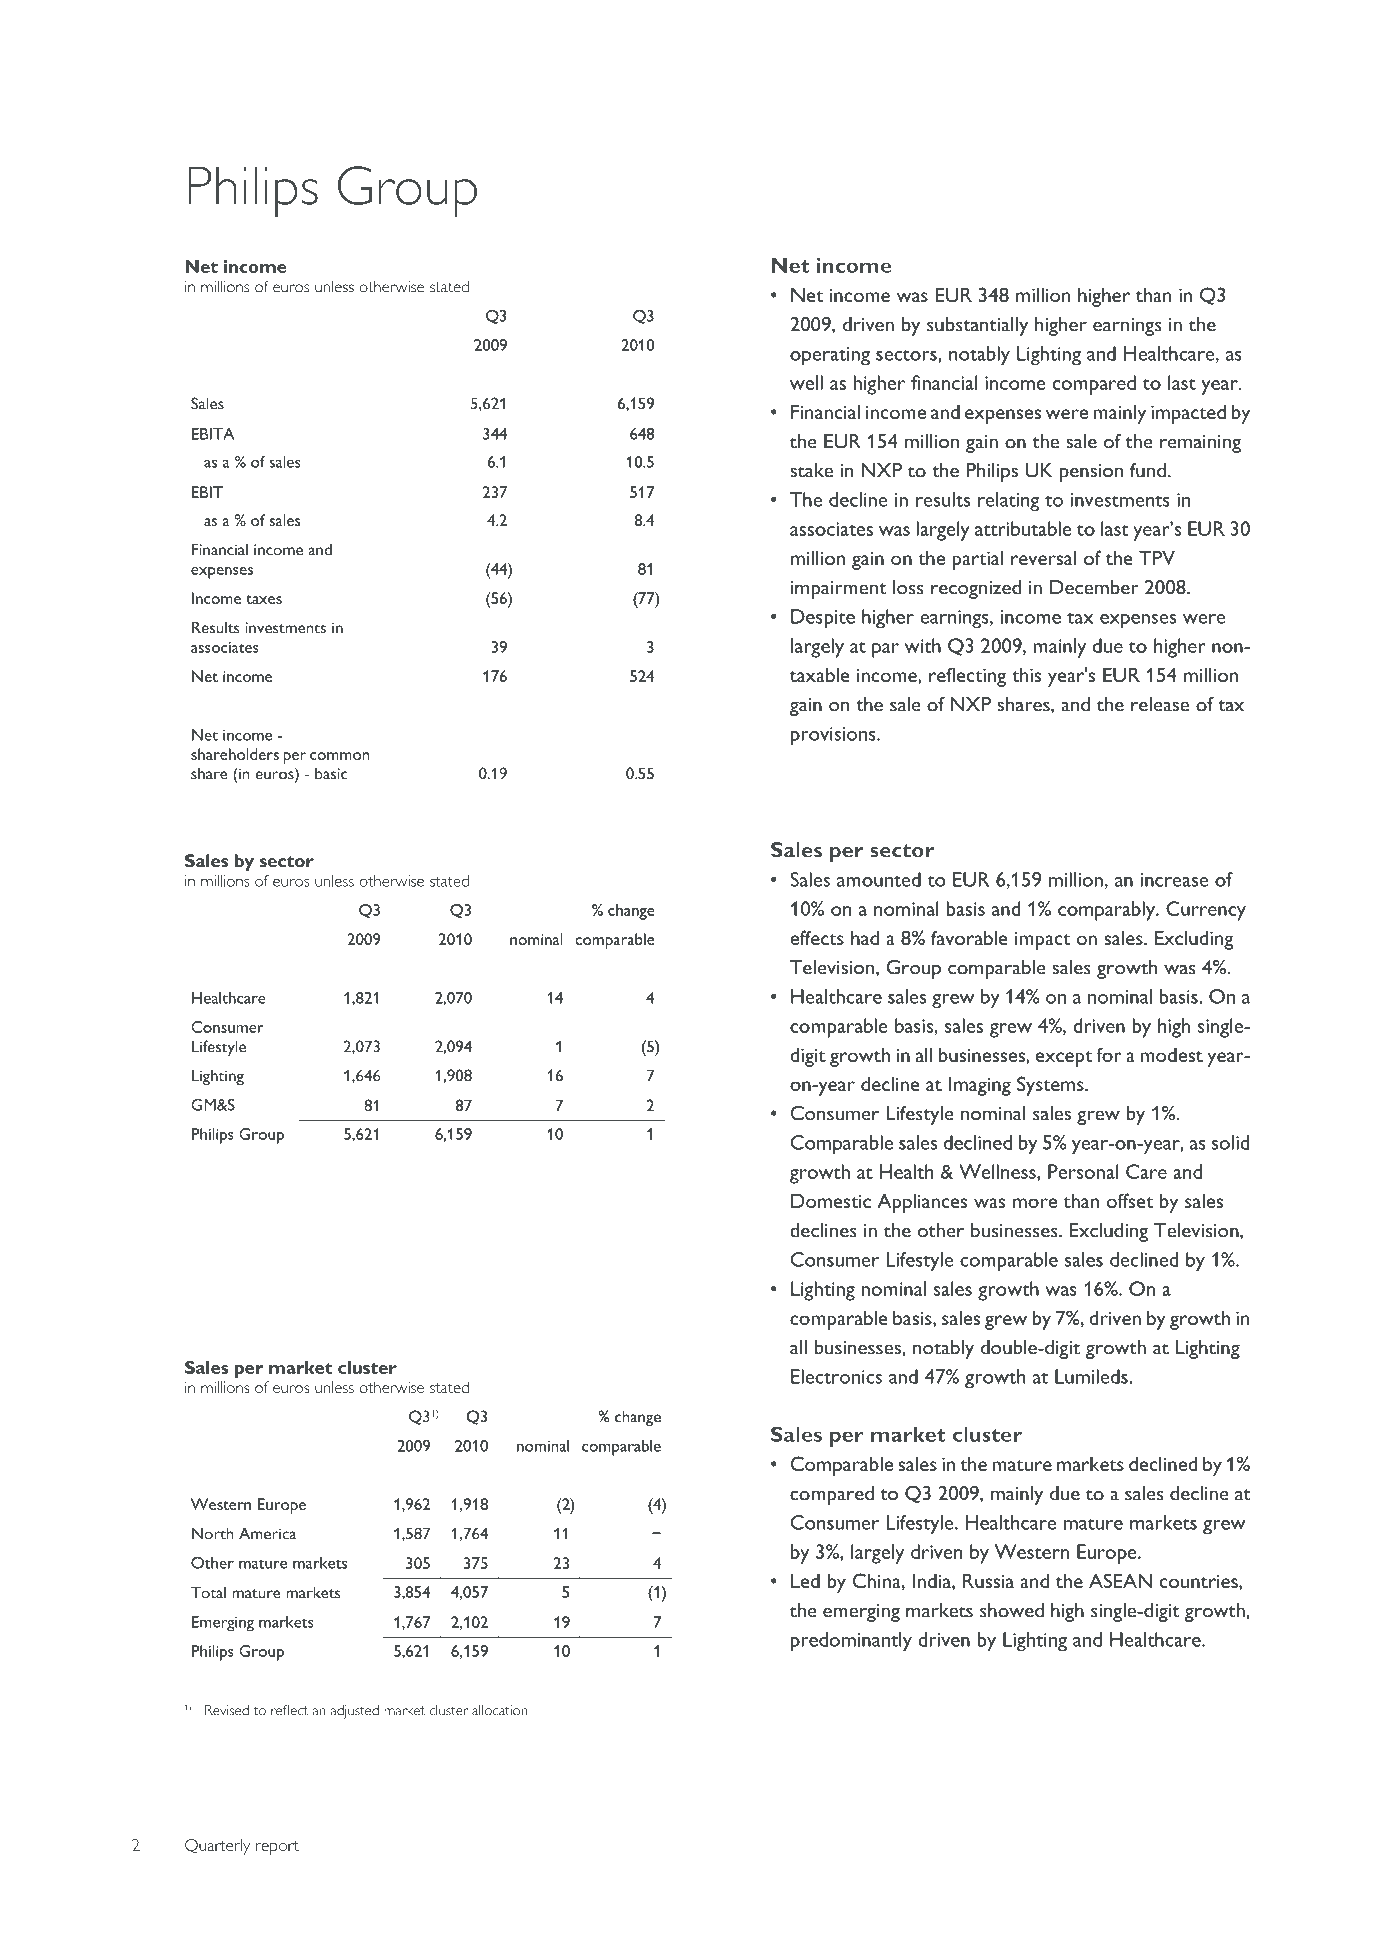 The height and width of the document is (1955, 1382). I want to click on America, so click(267, 1533).
